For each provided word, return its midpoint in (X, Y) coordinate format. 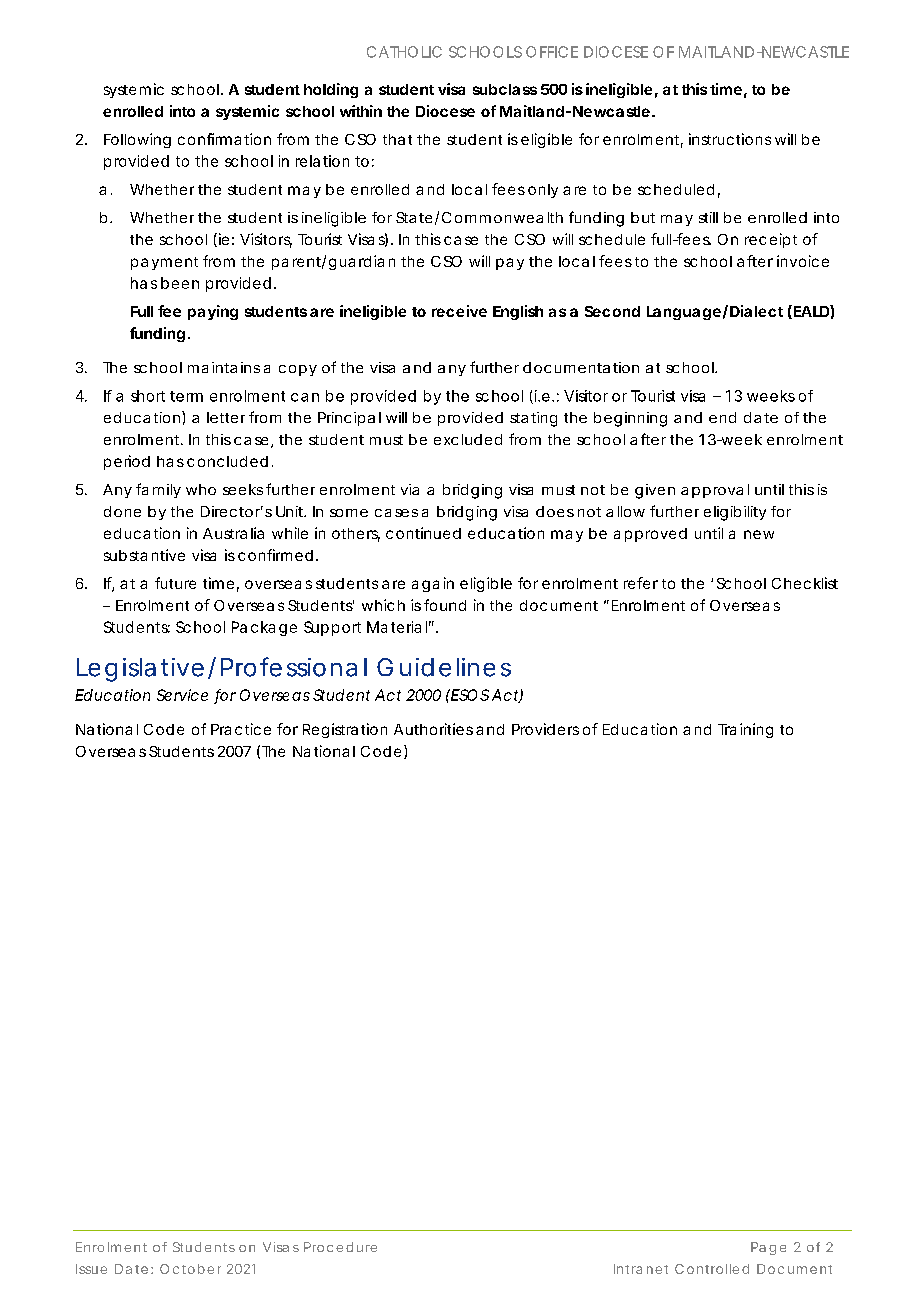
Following (137, 140)
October (190, 1269)
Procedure (340, 1247)
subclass (505, 89)
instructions (730, 139)
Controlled (712, 1269)
